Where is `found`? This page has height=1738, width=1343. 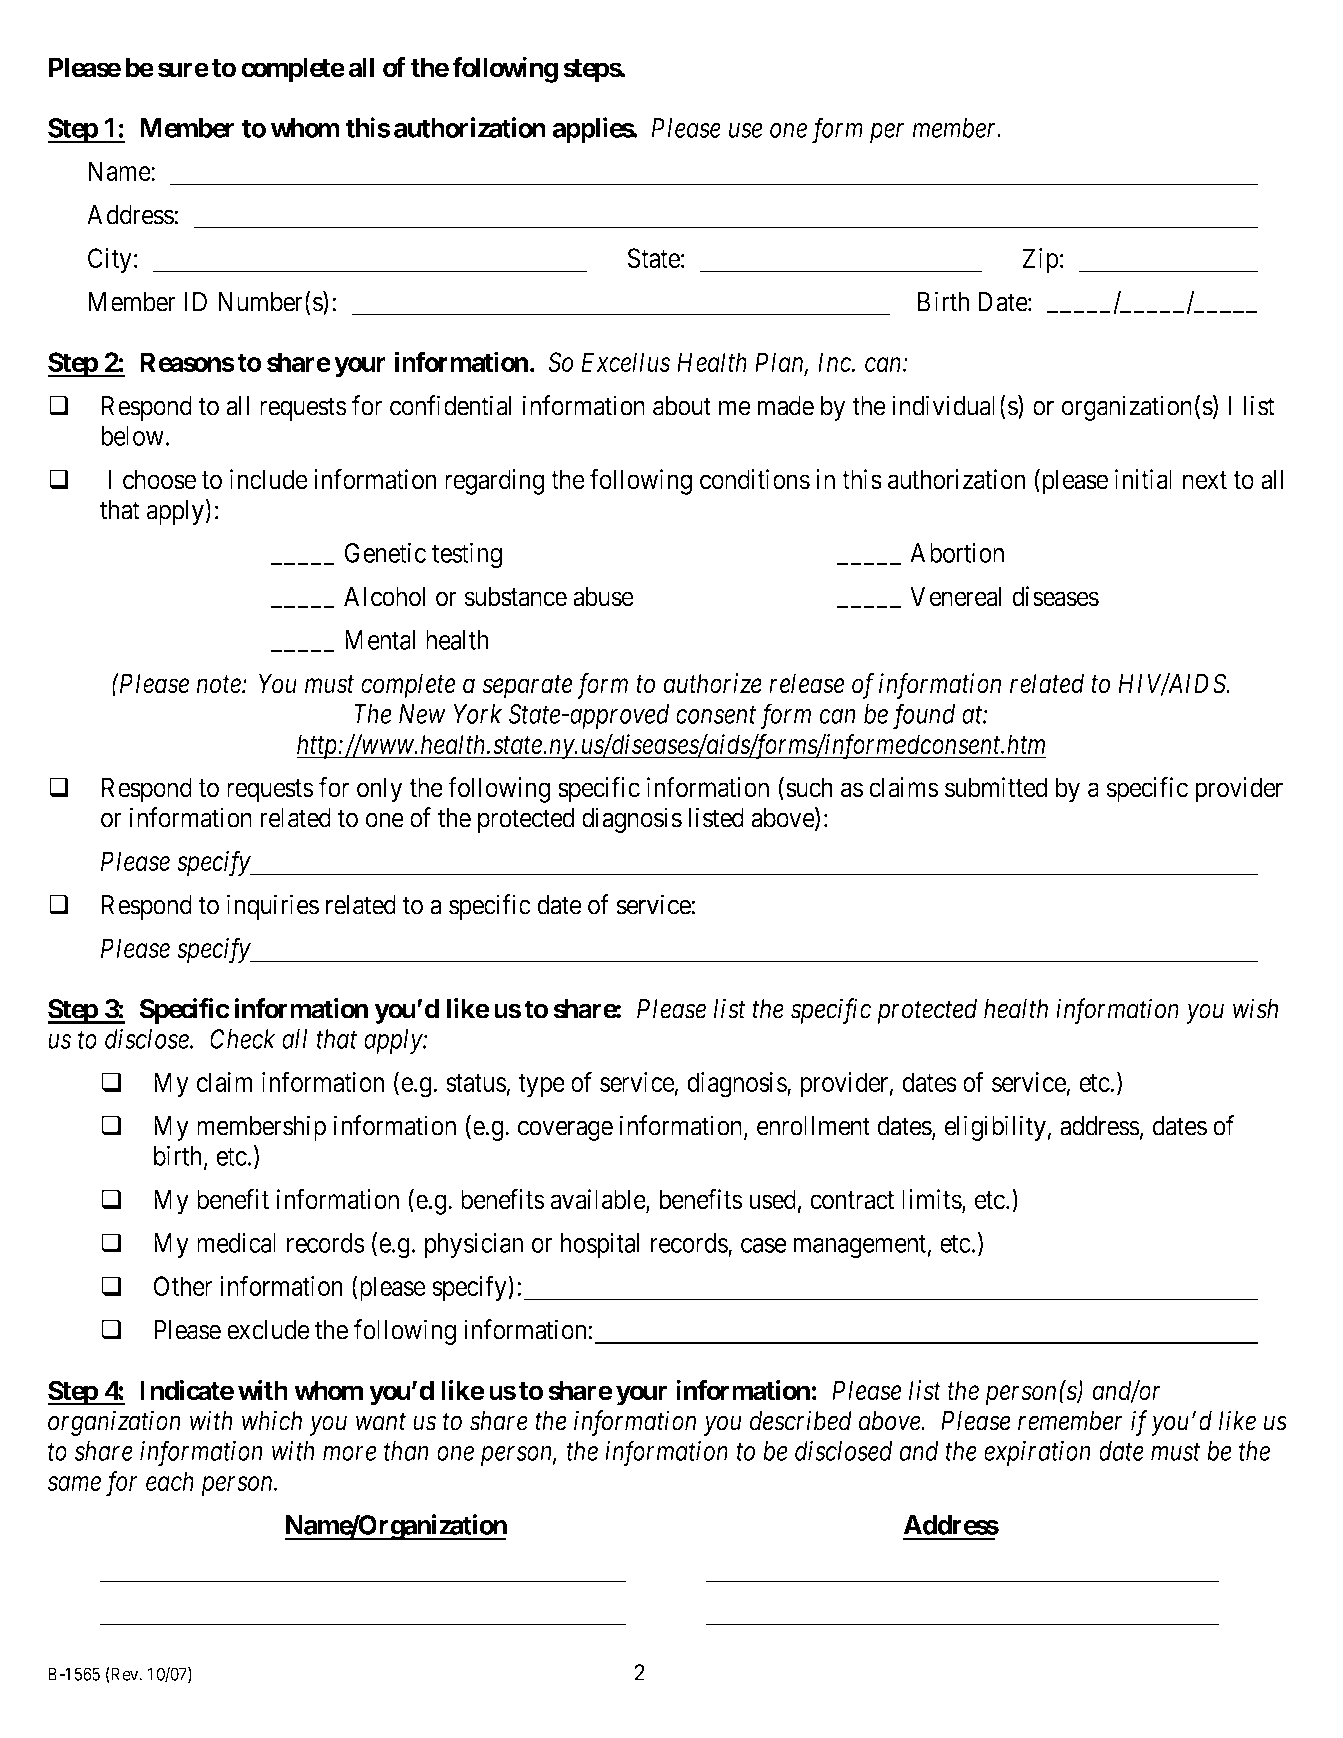 found is located at coordinates (924, 716).
